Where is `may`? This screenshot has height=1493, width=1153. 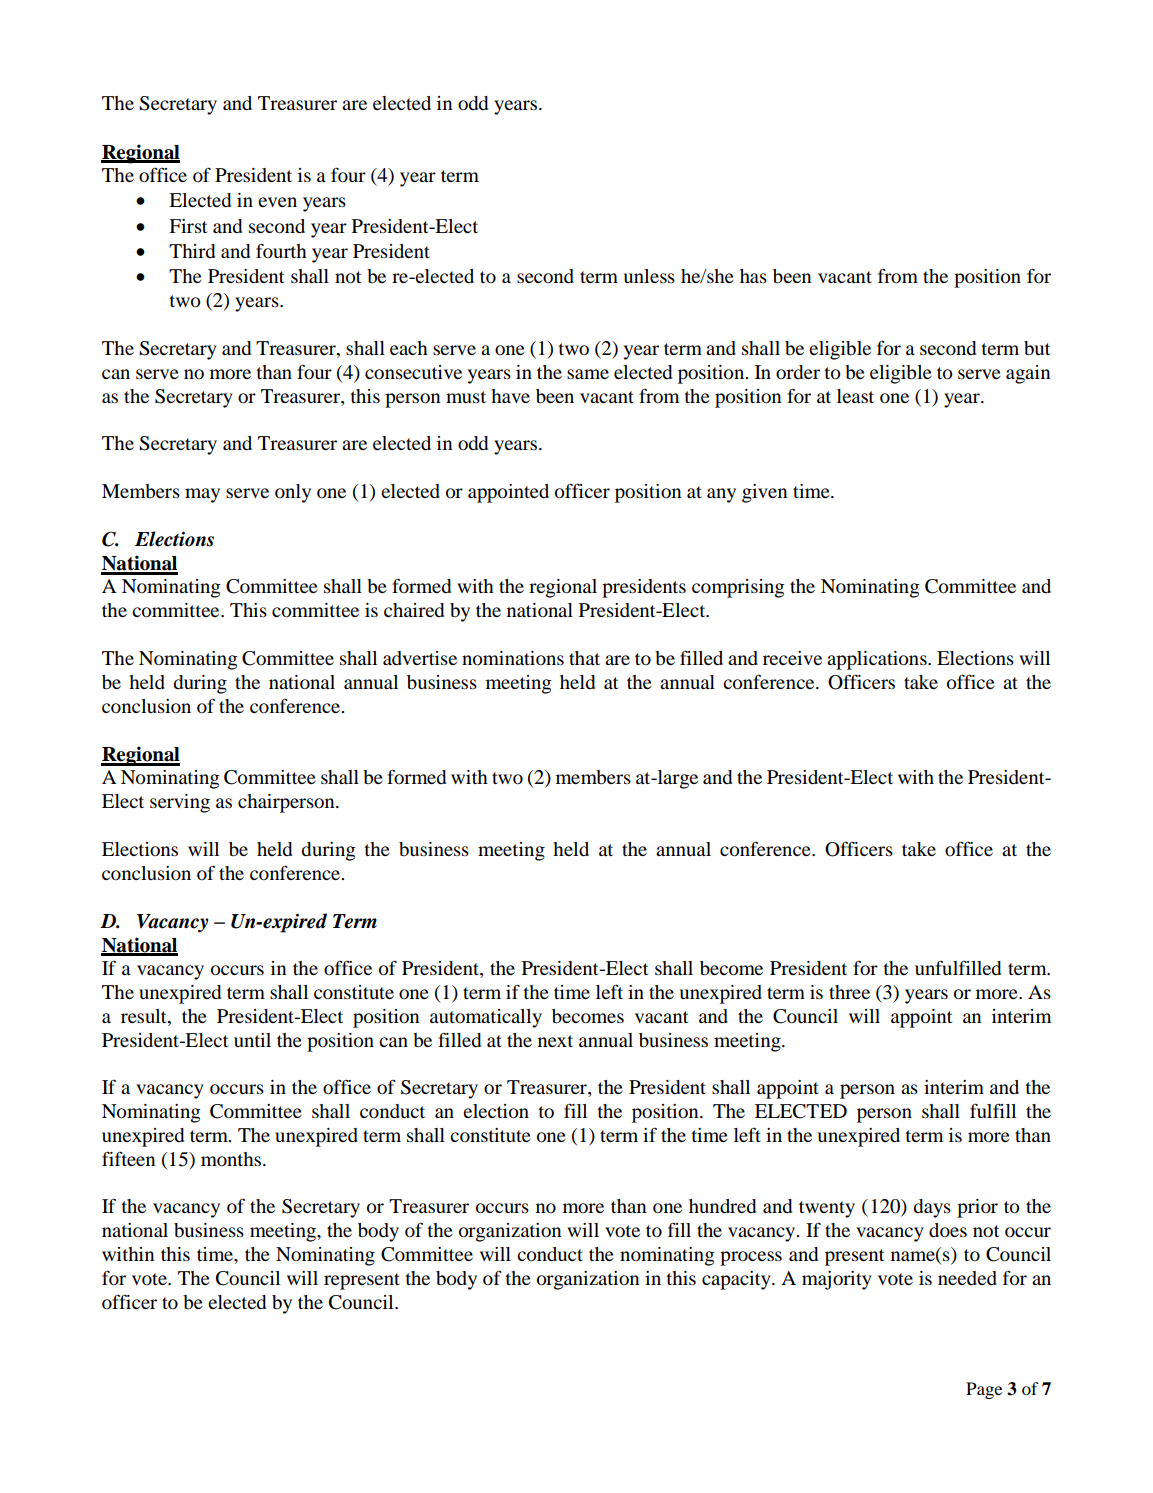 may is located at coordinates (202, 495).
